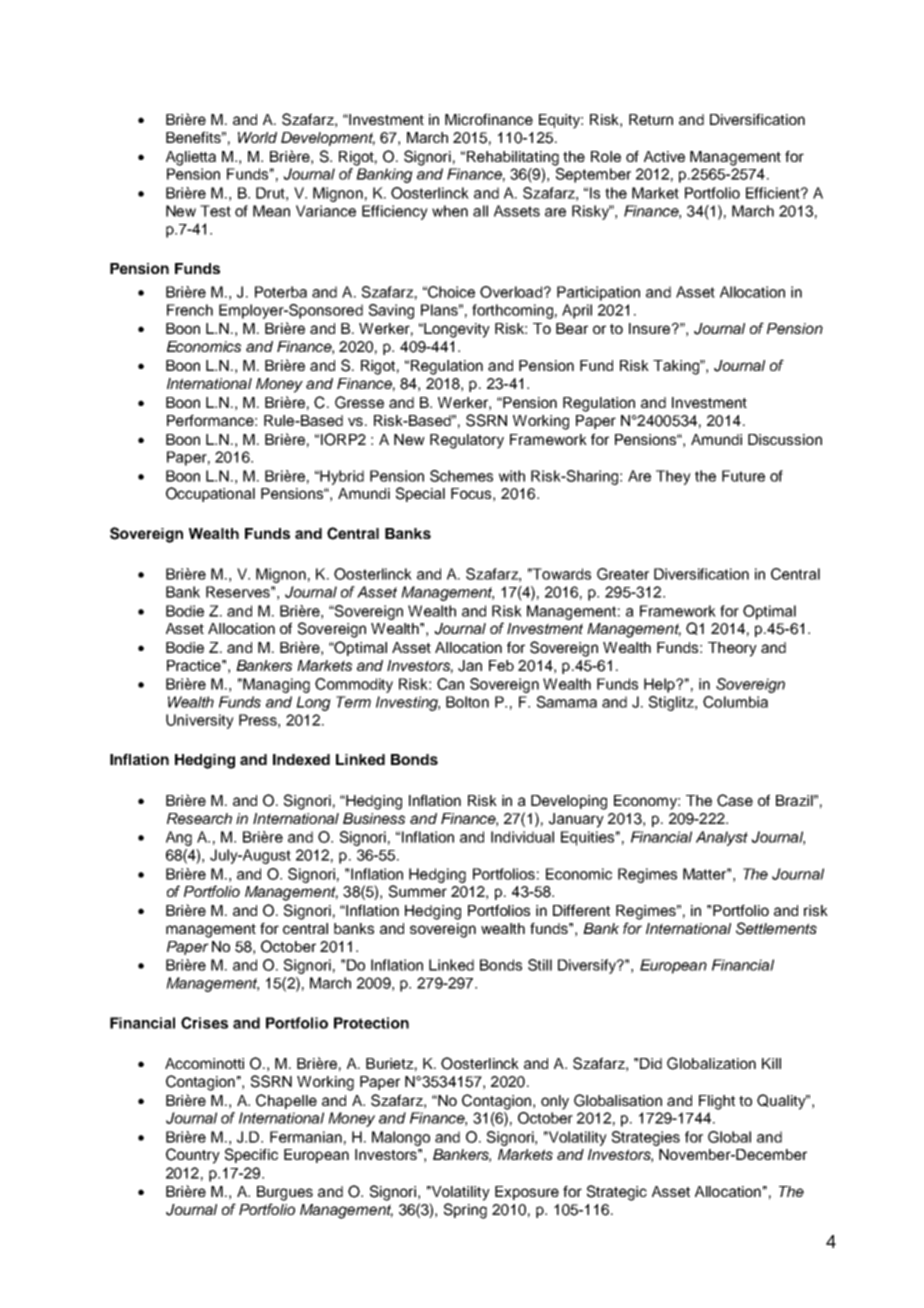 This page has width=924, height=1308. I want to click on Strategies, so click(646, 1138).
